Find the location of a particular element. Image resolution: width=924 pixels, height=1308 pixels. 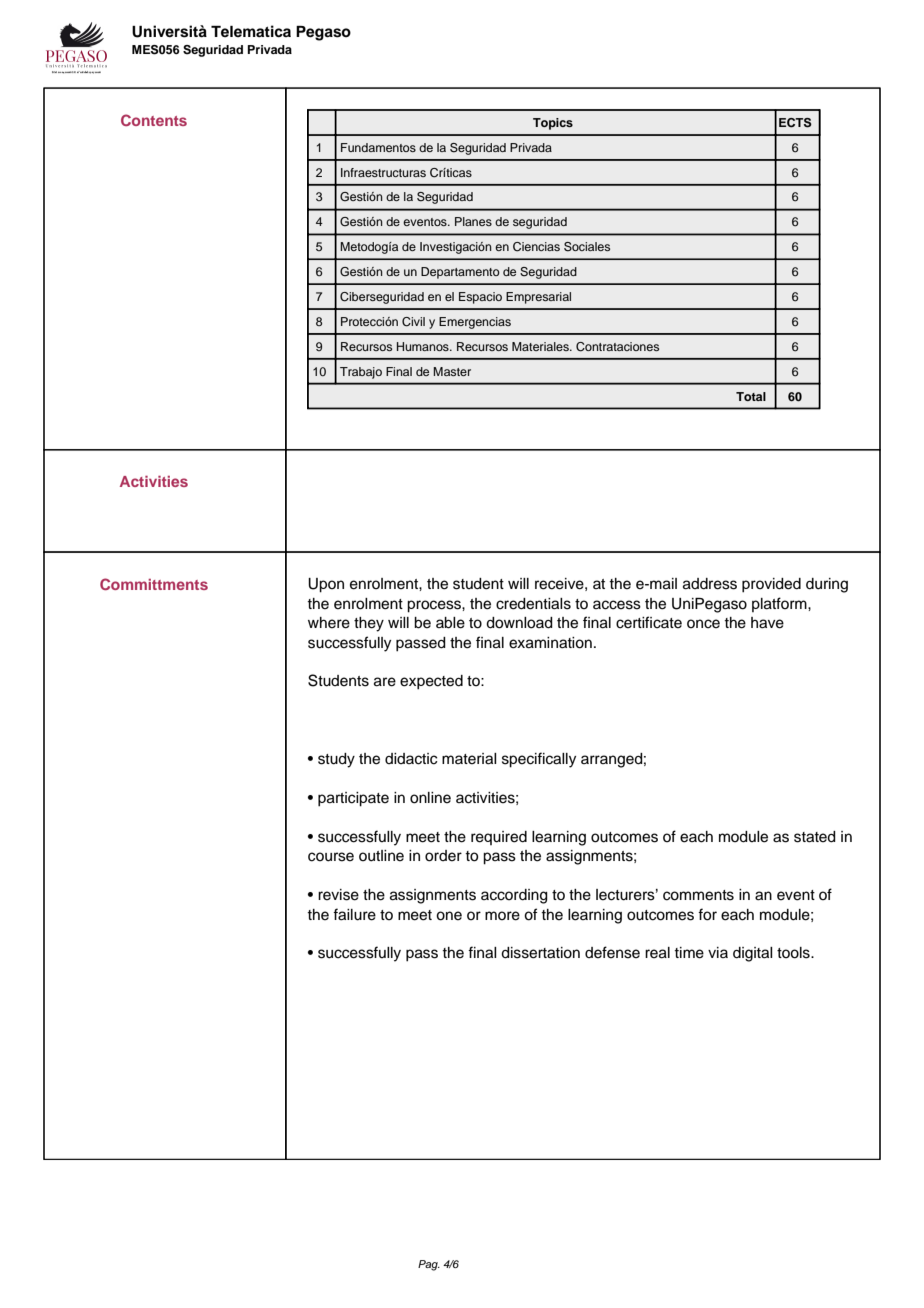

Topics is located at coordinates (553, 124).
